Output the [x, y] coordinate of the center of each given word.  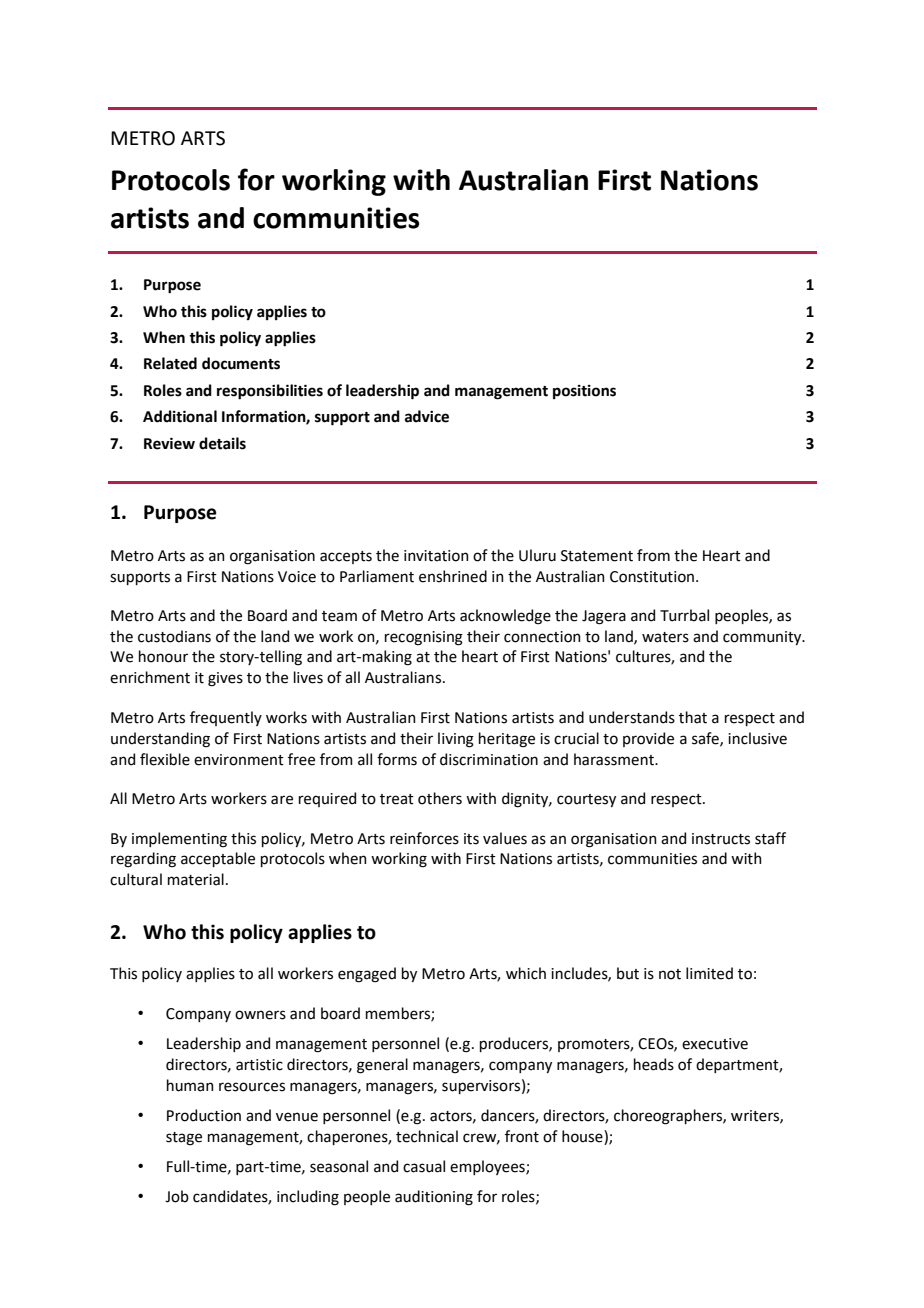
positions [584, 392]
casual [424, 1166]
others [440, 798]
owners [260, 1015]
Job [177, 1196]
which [526, 973]
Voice [297, 577]
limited [709, 973]
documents [241, 363]
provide [648, 739]
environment [239, 760]
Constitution [652, 577]
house [583, 1137]
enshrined [453, 576]
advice [427, 416]
